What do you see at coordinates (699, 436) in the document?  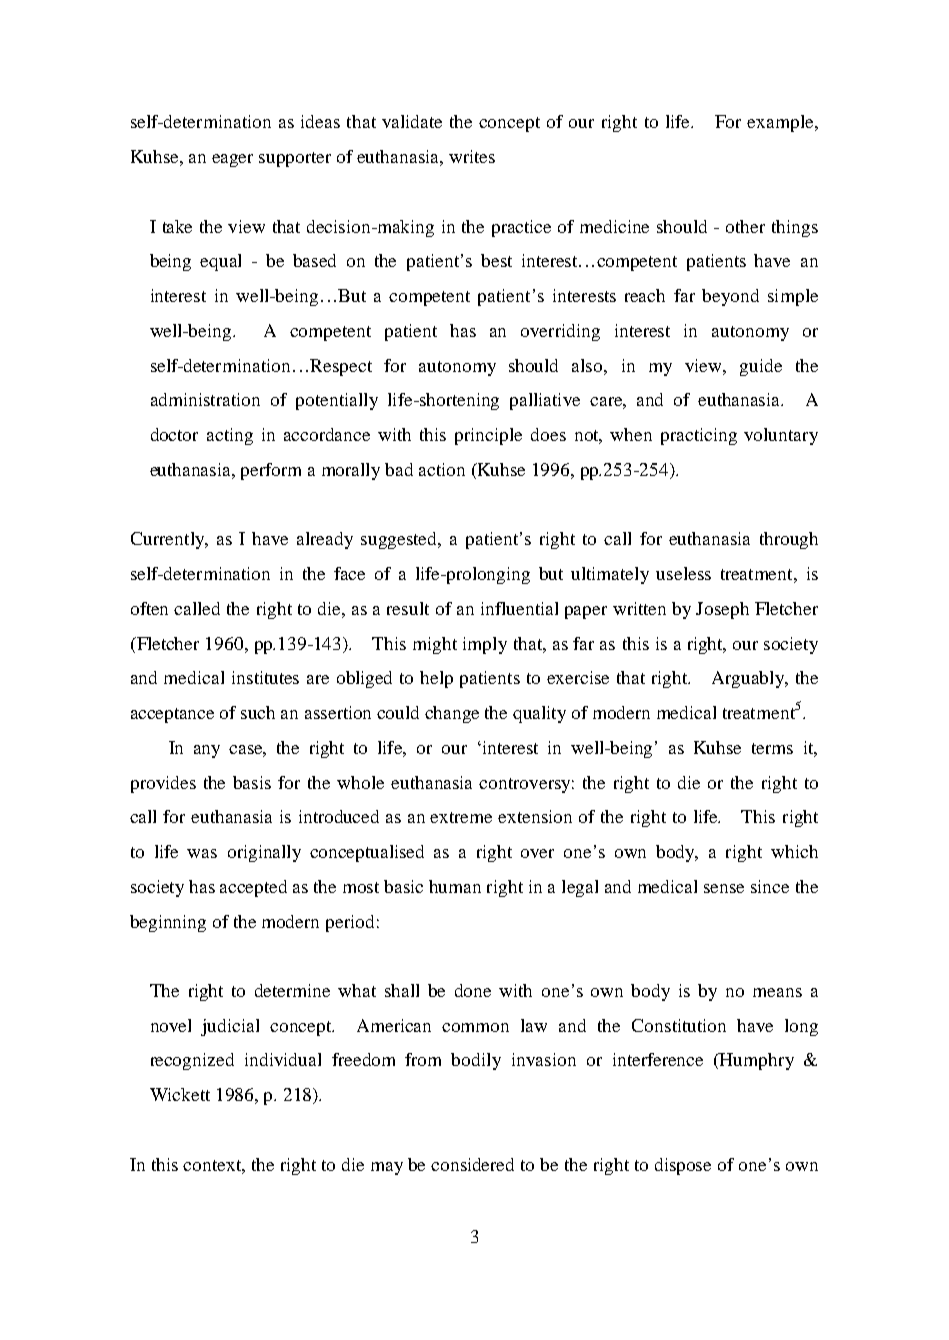 I see `practicing` at bounding box center [699, 436].
